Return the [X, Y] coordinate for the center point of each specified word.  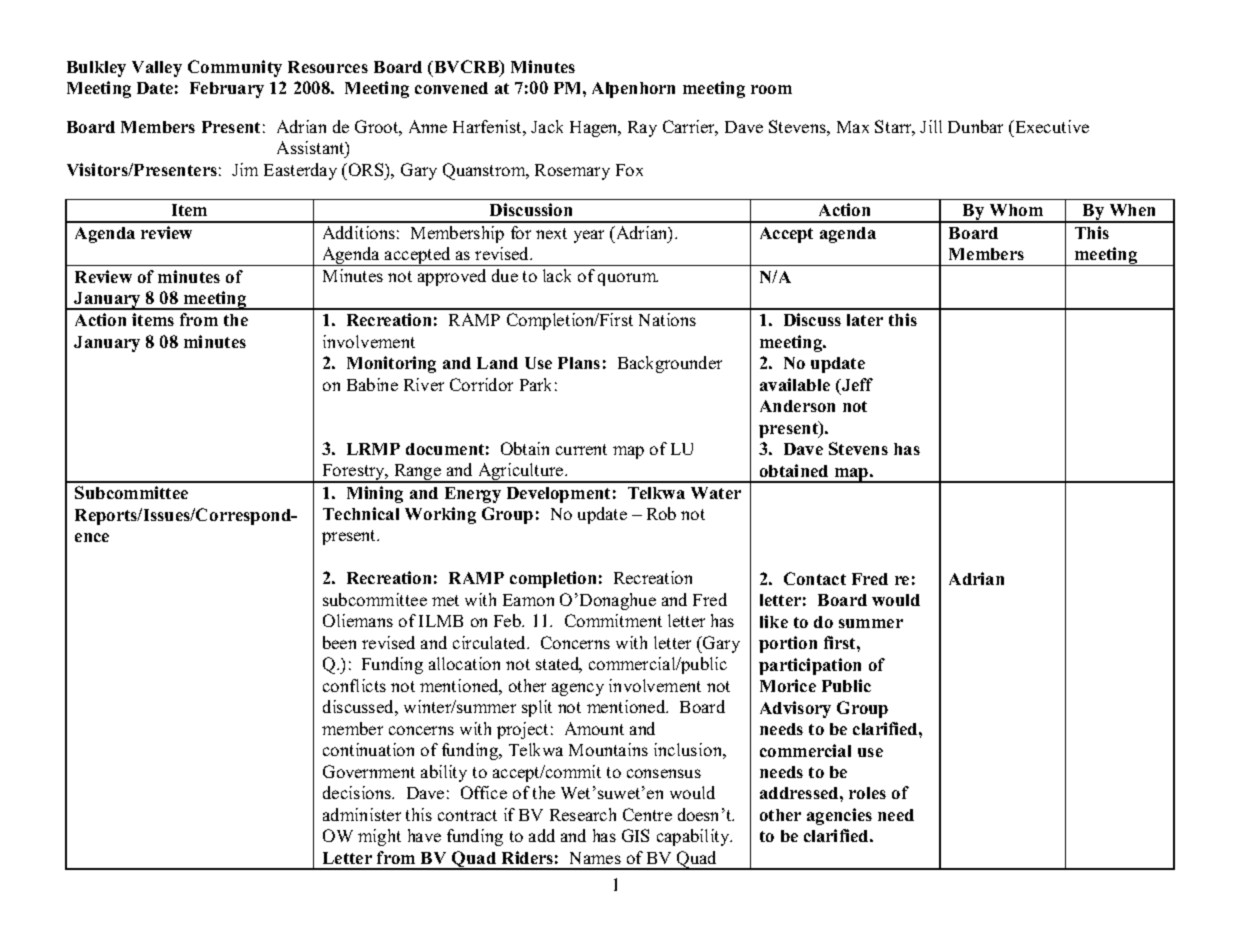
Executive [1051, 126]
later [865, 320]
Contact [815, 578]
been [339, 642]
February [227, 90]
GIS [635, 835]
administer [362, 814]
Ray [642, 129]
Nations [667, 319]
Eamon [528, 600]
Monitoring [391, 364]
